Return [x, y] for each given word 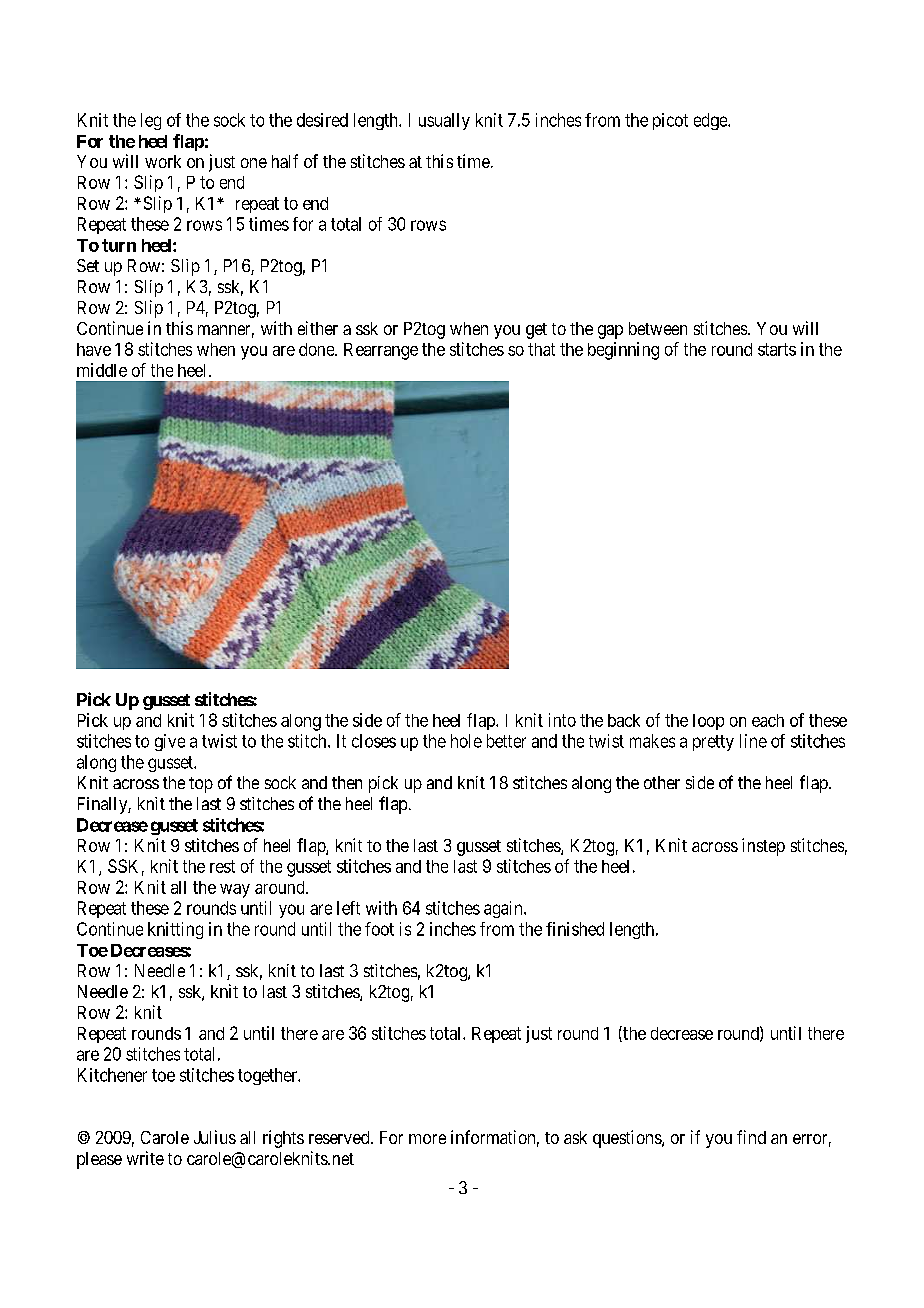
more [427, 1139]
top [201, 785]
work [163, 161]
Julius [215, 1137]
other [662, 782]
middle [102, 370]
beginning [623, 351]
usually [444, 121]
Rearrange [381, 351]
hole [466, 741]
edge [711, 121]
